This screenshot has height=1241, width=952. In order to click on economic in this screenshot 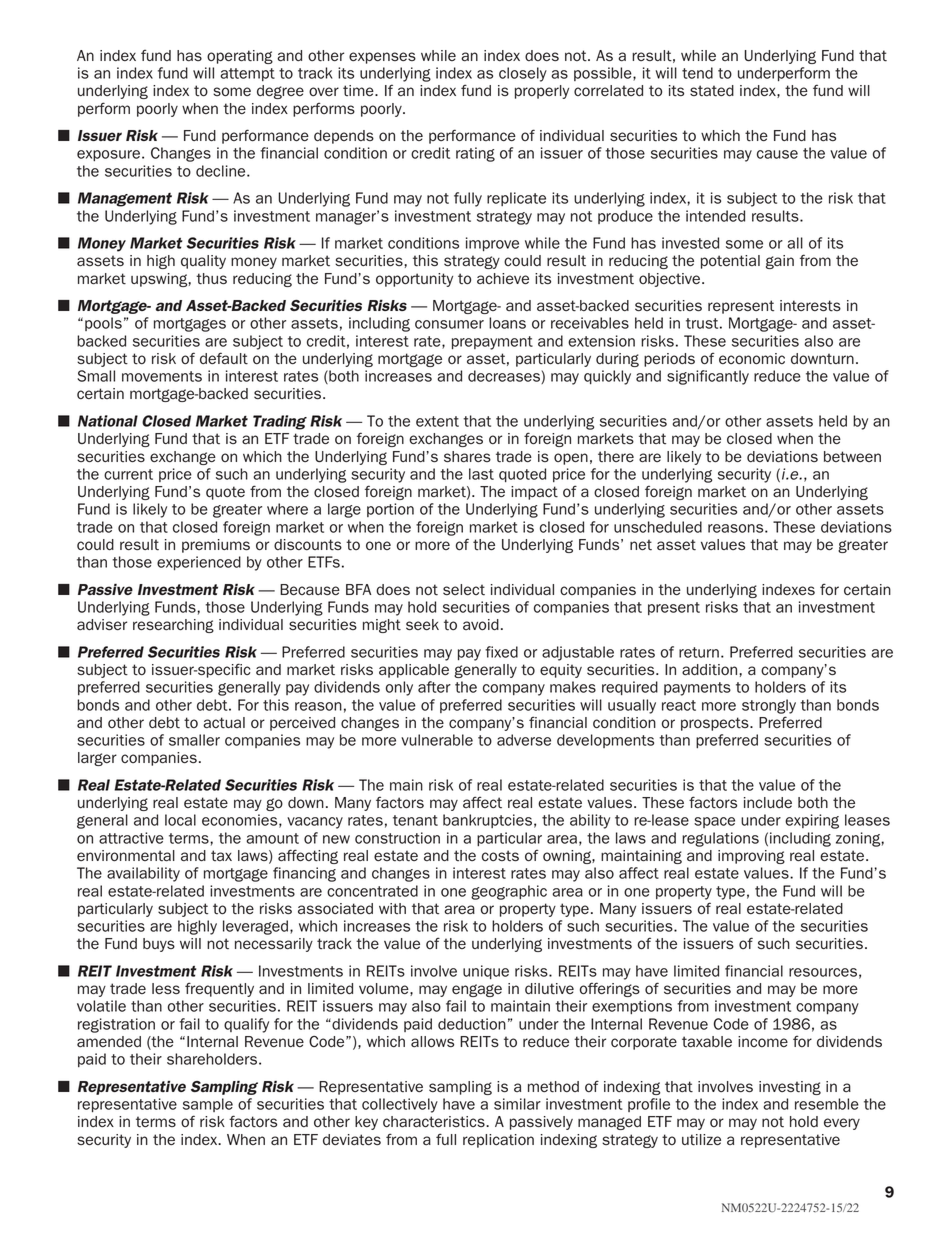, I will do `click(752, 359)`.
